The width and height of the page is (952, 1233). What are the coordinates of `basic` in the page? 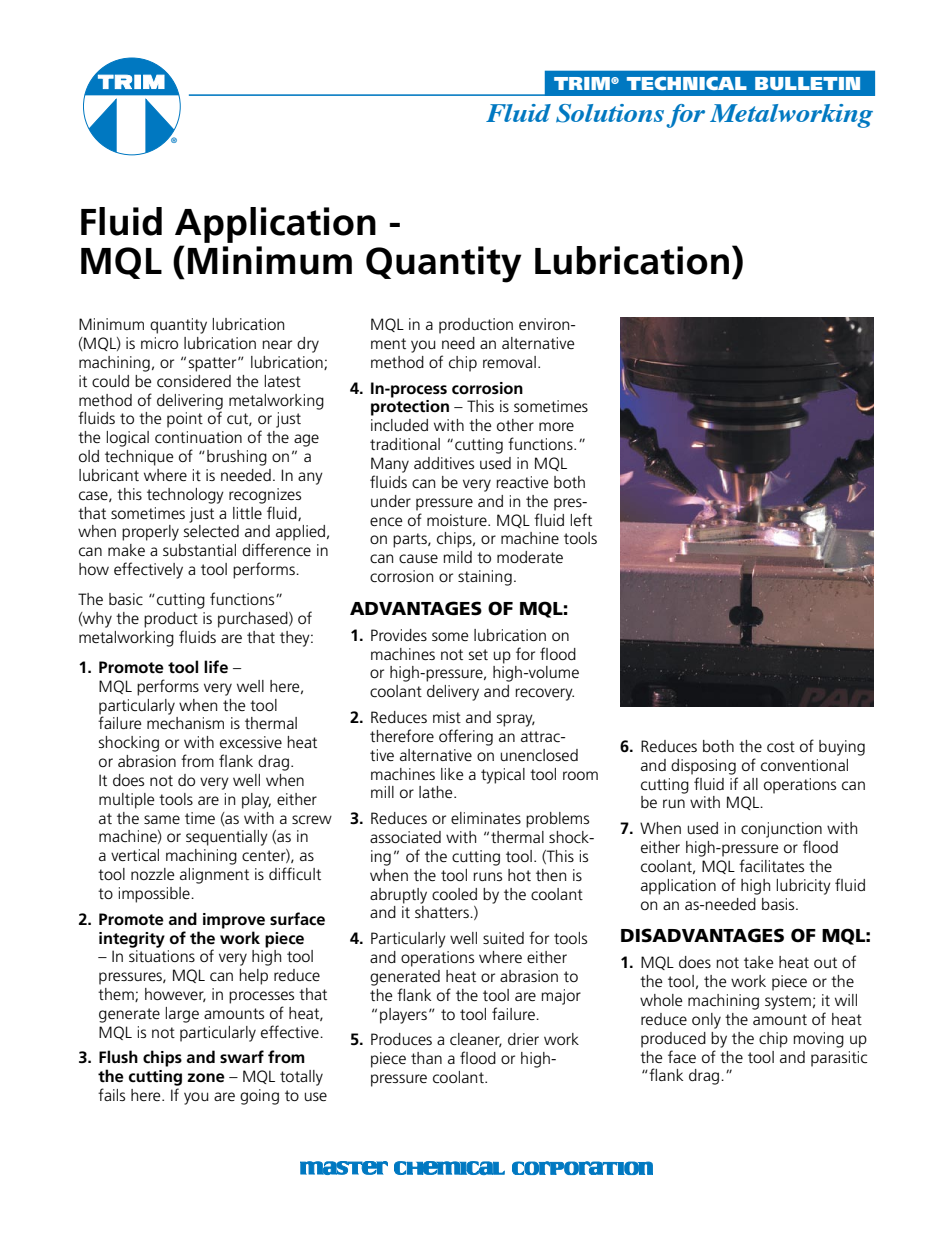 It's located at (126, 599).
